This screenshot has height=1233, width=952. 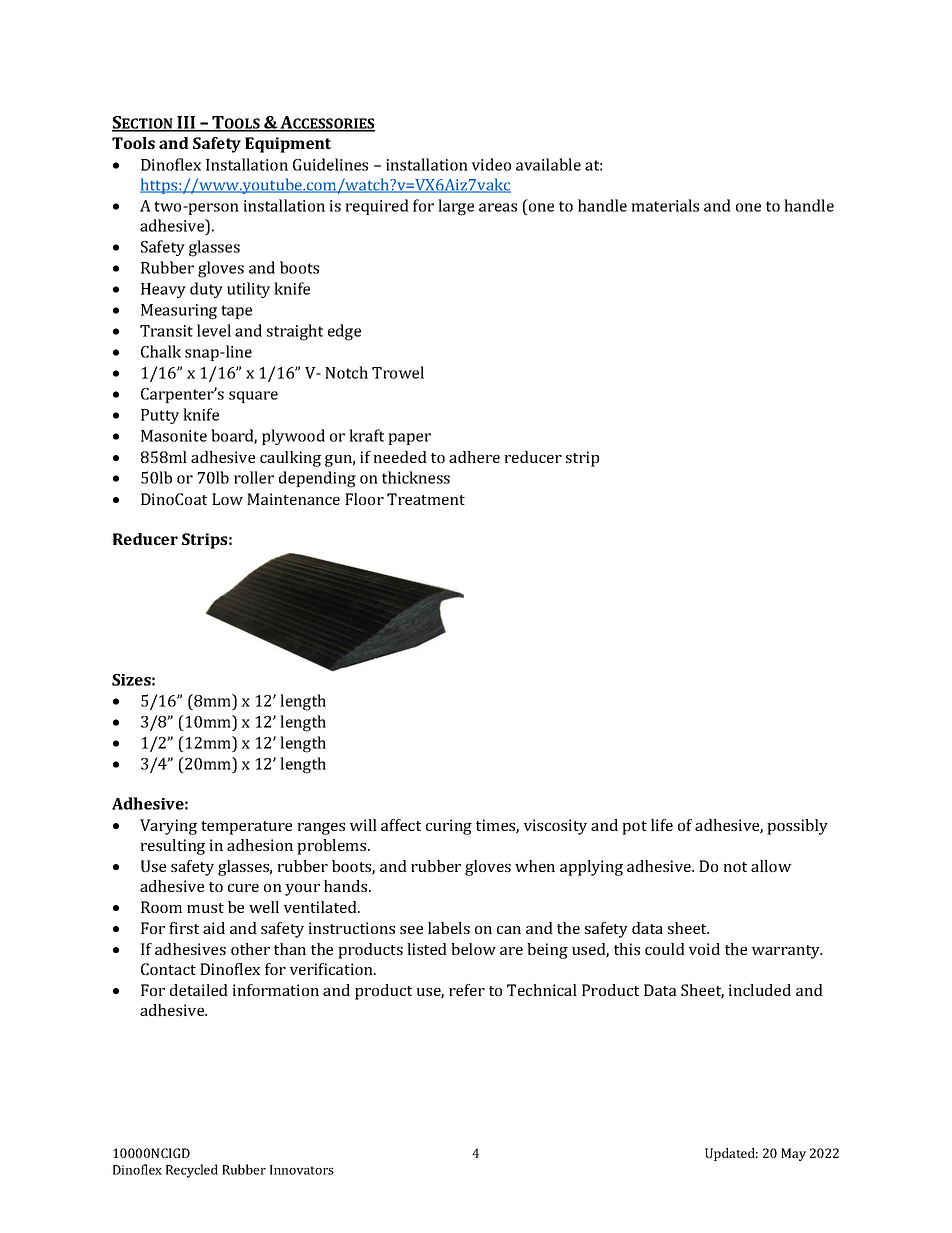 What do you see at coordinates (449, 827) in the screenshot?
I see `curing` at bounding box center [449, 827].
